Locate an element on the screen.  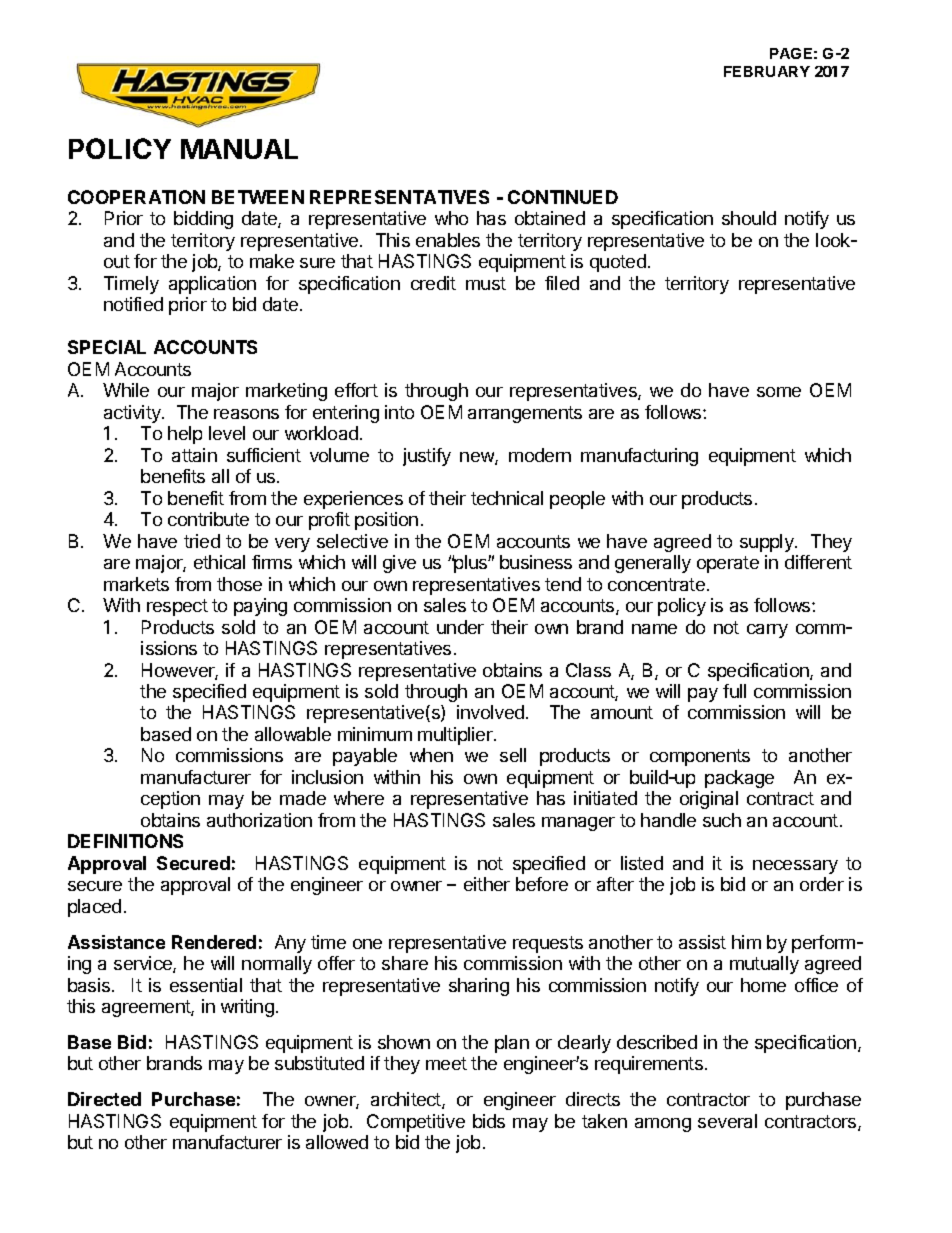
Directed is located at coordinates (104, 1099).
